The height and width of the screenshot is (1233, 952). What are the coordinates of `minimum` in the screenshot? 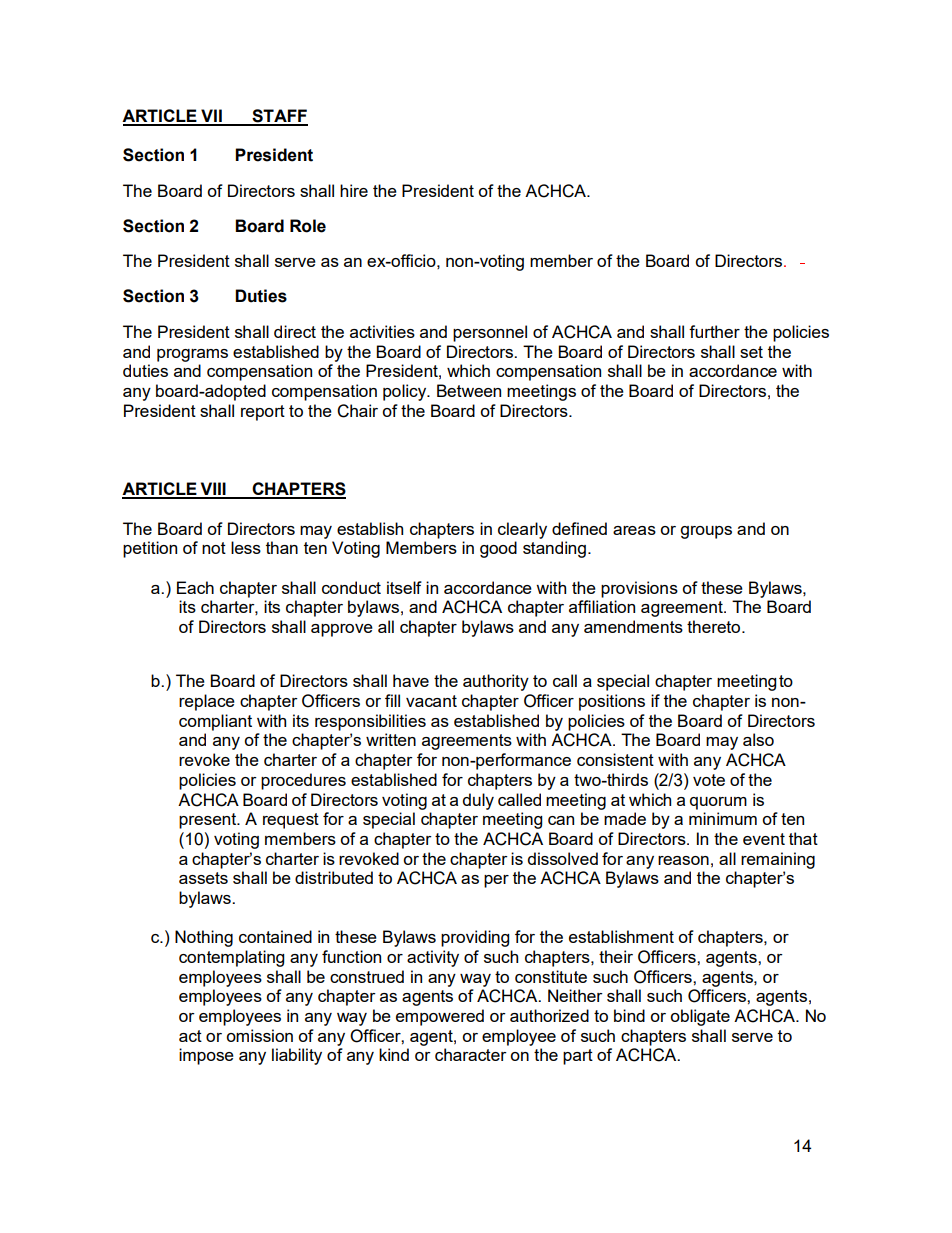 It's located at (723, 818).
